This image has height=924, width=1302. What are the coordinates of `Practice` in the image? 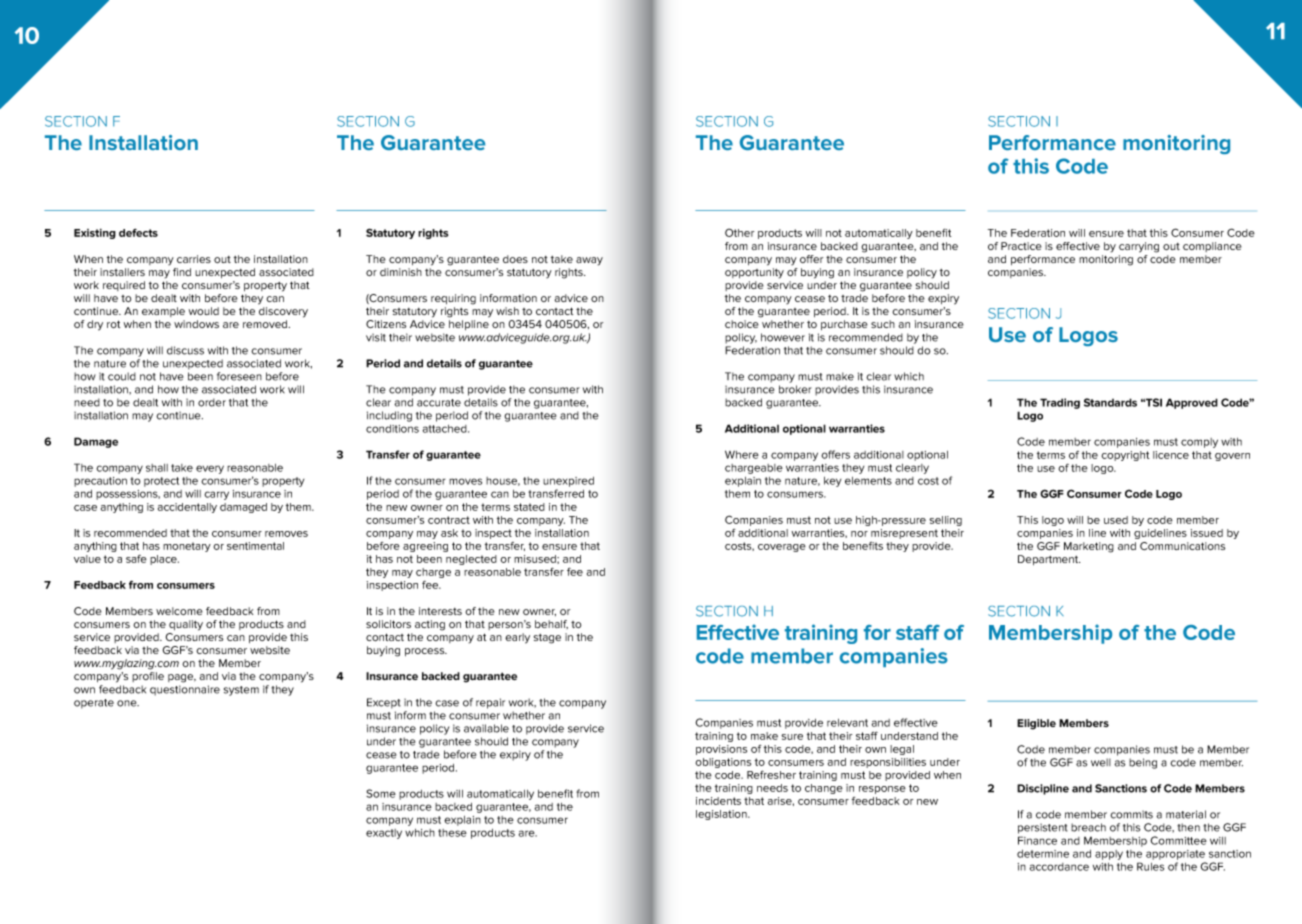 It's located at (1021, 246).
